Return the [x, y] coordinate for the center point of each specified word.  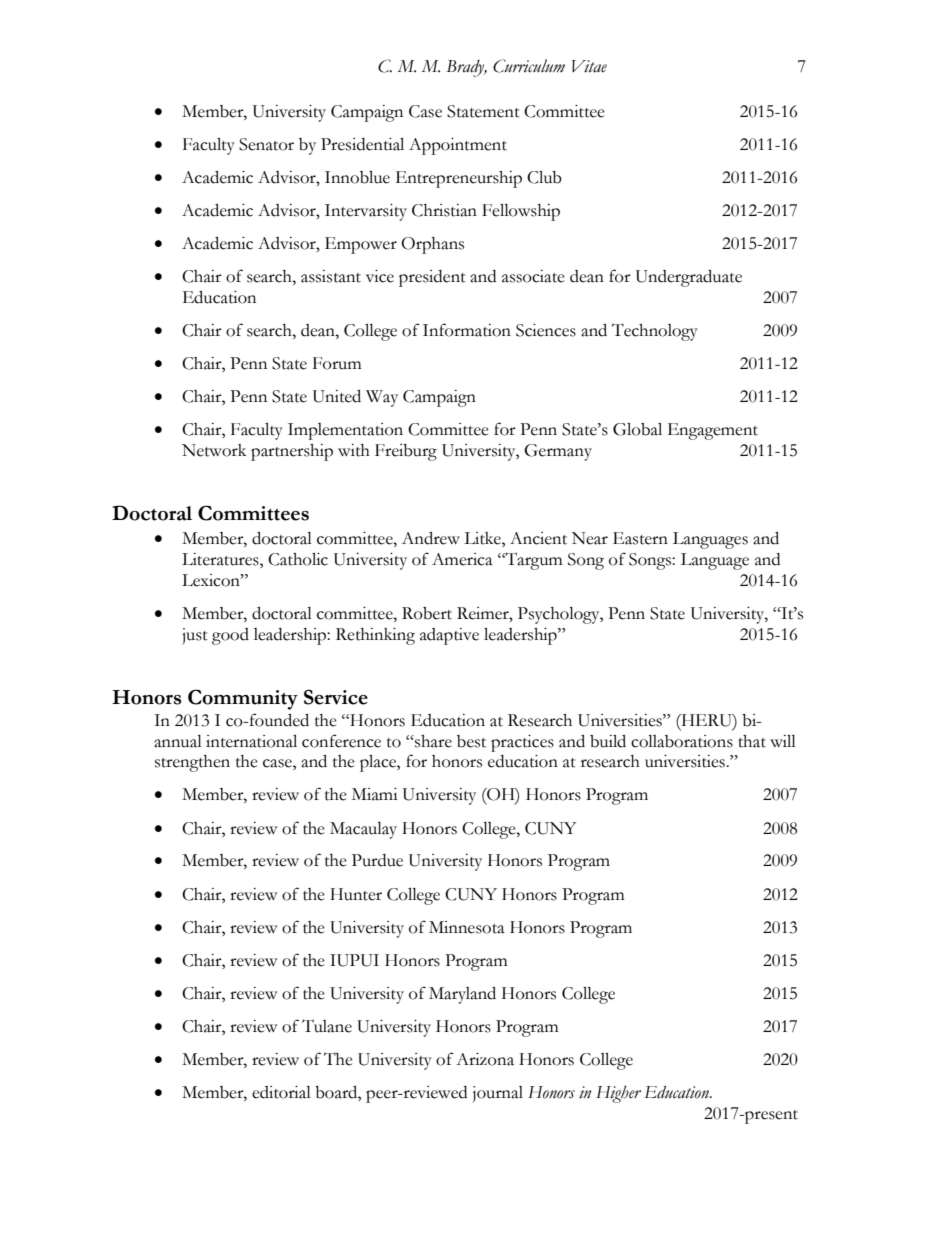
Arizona [485, 1059]
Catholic [298, 559]
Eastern [640, 538]
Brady [466, 68]
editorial [281, 1092]
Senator [266, 144]
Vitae [589, 66]
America [462, 559]
